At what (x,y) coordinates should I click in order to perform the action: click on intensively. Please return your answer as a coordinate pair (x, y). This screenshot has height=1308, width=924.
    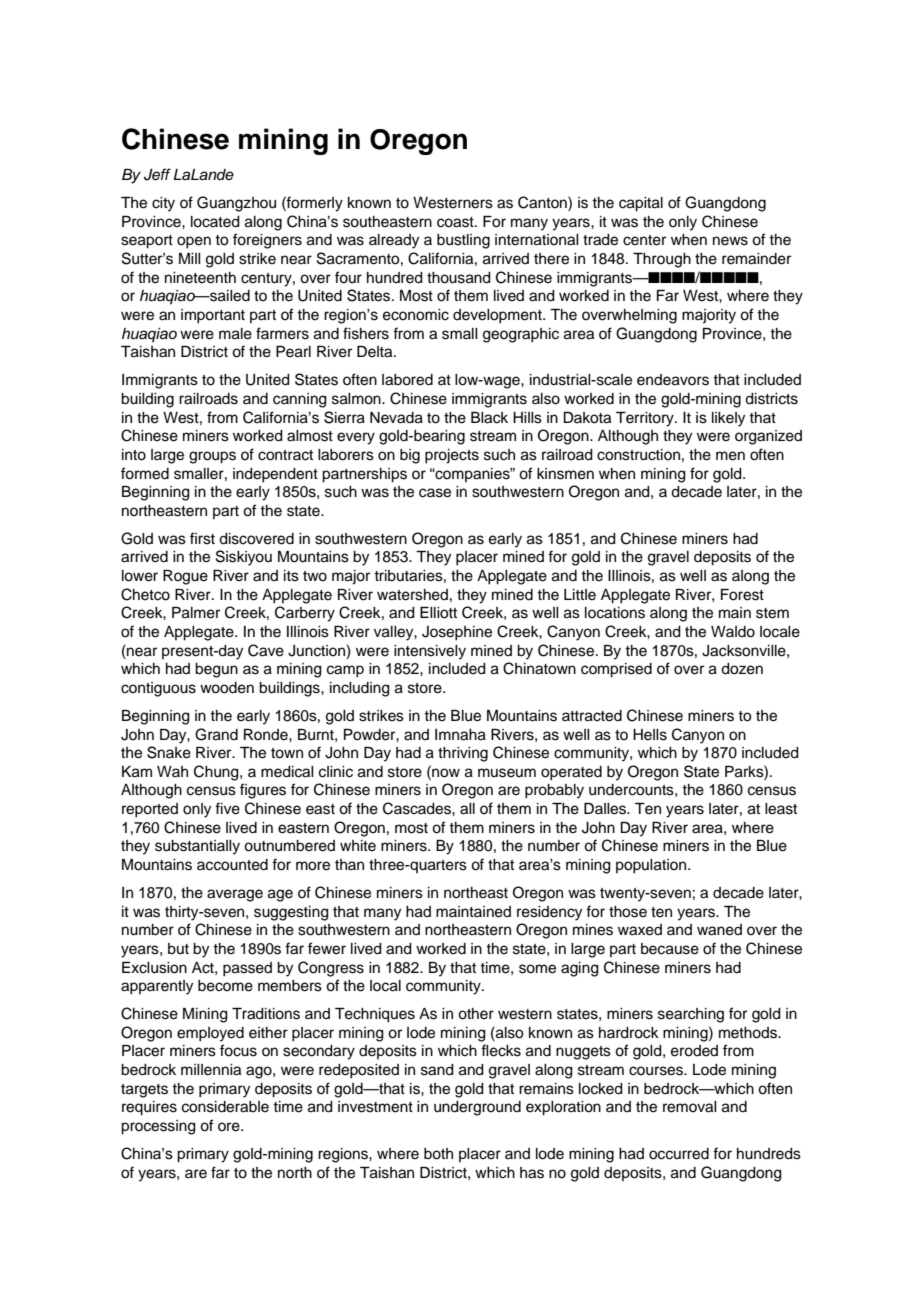
    Looking at the image, I should click on (430, 652).
